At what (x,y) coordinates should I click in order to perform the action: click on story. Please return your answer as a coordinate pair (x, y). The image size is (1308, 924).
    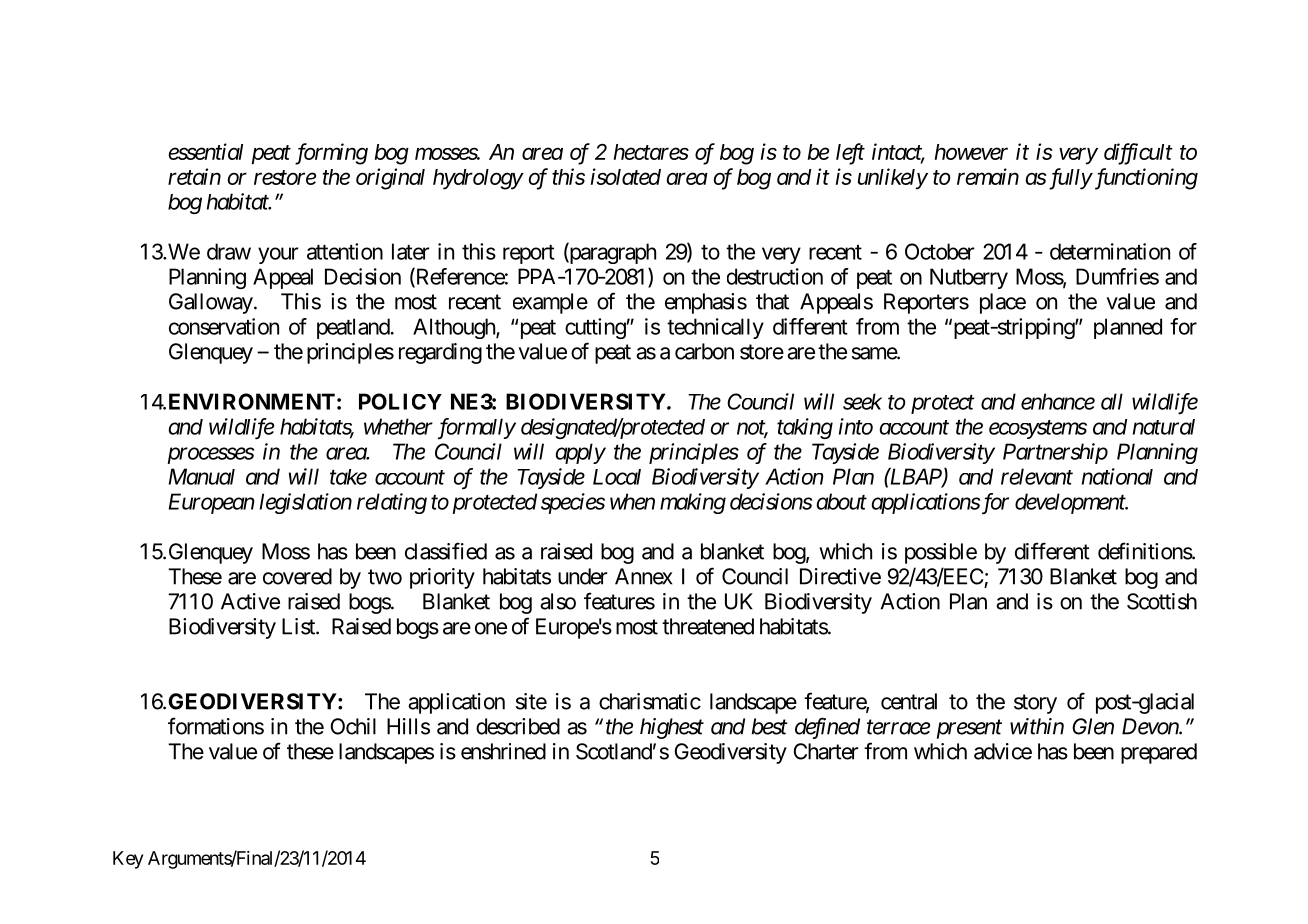
    Looking at the image, I should click on (1035, 704).
